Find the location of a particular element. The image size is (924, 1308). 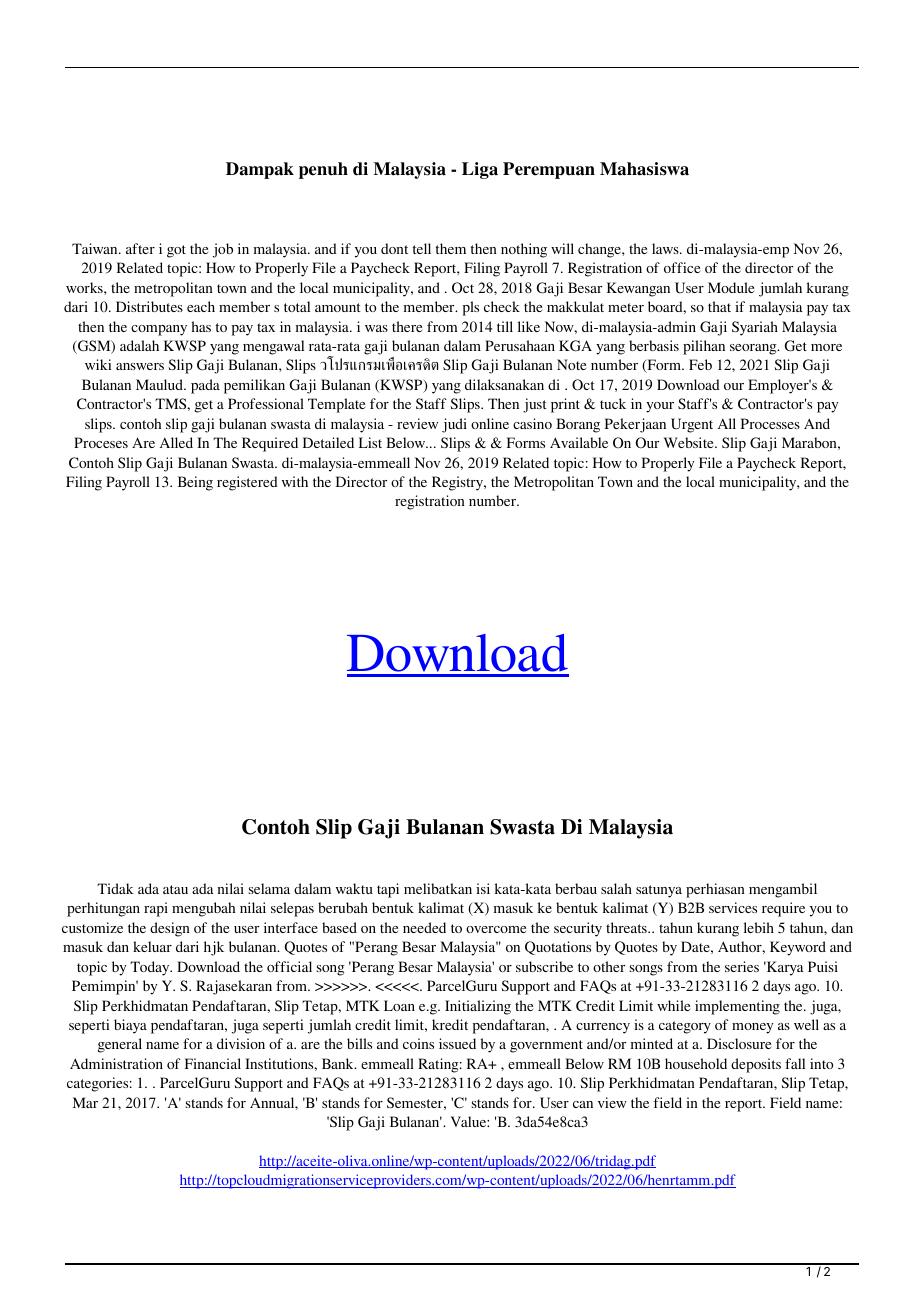

Financial is located at coordinates (213, 1063).
